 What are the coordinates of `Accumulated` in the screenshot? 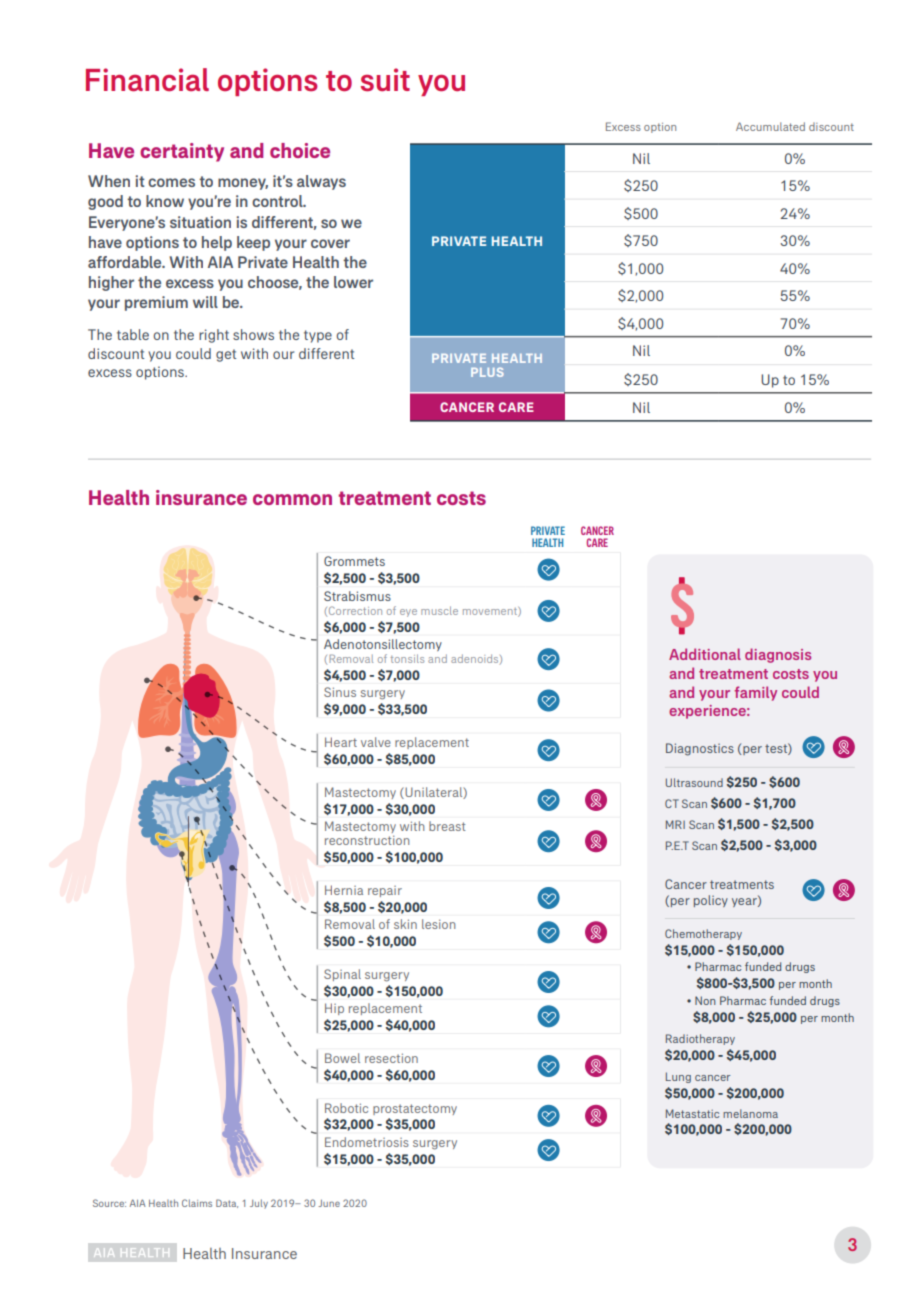 It's located at (770, 126).
